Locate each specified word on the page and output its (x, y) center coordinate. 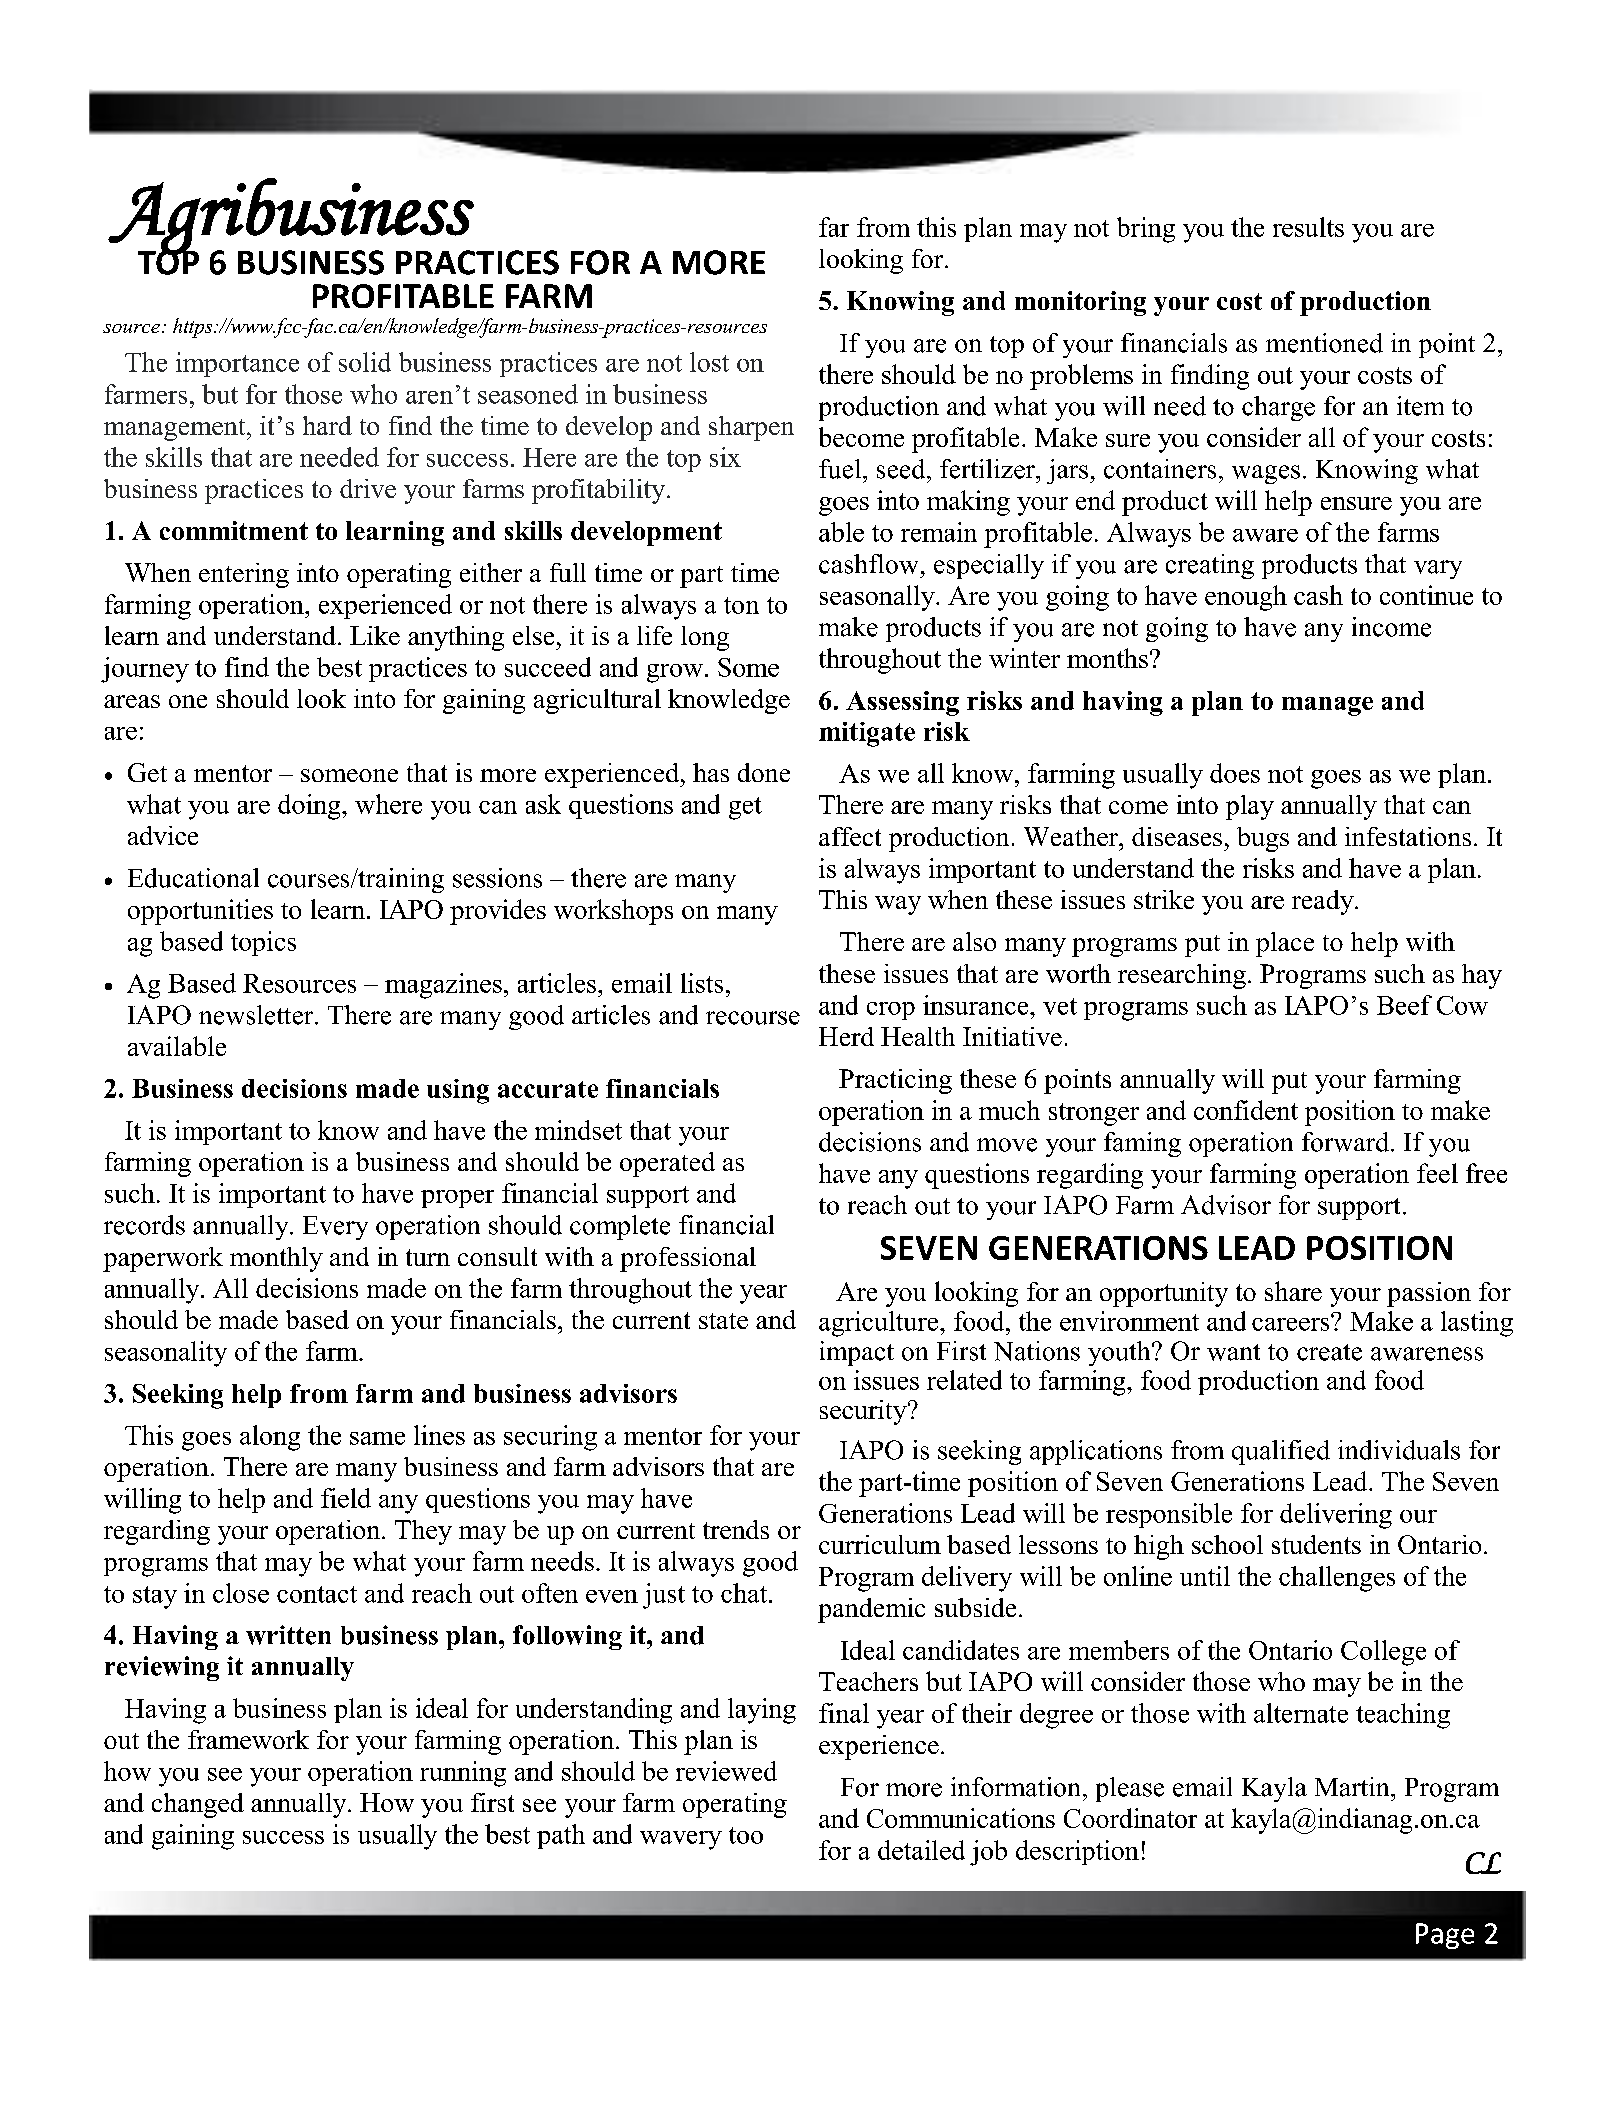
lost (709, 362)
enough (1246, 598)
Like (375, 635)
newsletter (257, 1015)
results (1308, 227)
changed (198, 1805)
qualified (1281, 1452)
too (746, 1835)
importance (237, 364)
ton (741, 605)
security (864, 1412)
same (377, 1438)
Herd (846, 1036)
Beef (1404, 1005)
